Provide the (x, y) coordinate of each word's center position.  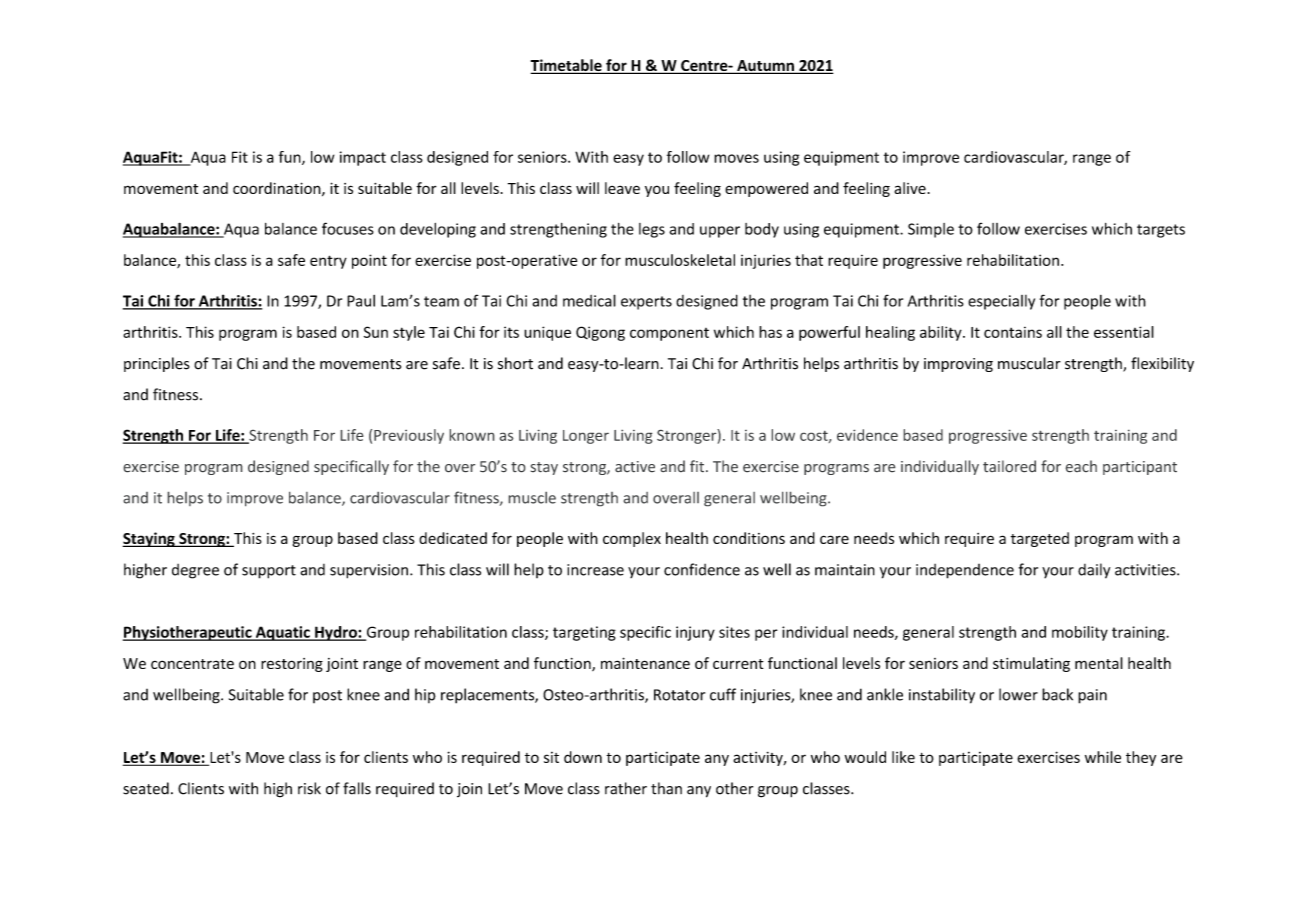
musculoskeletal (680, 260)
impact (363, 158)
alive (910, 188)
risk (309, 788)
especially (1001, 302)
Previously (409, 436)
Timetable (567, 66)
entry (328, 262)
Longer (586, 437)
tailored (1009, 466)
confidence (702, 569)
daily (1094, 571)
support (269, 572)
